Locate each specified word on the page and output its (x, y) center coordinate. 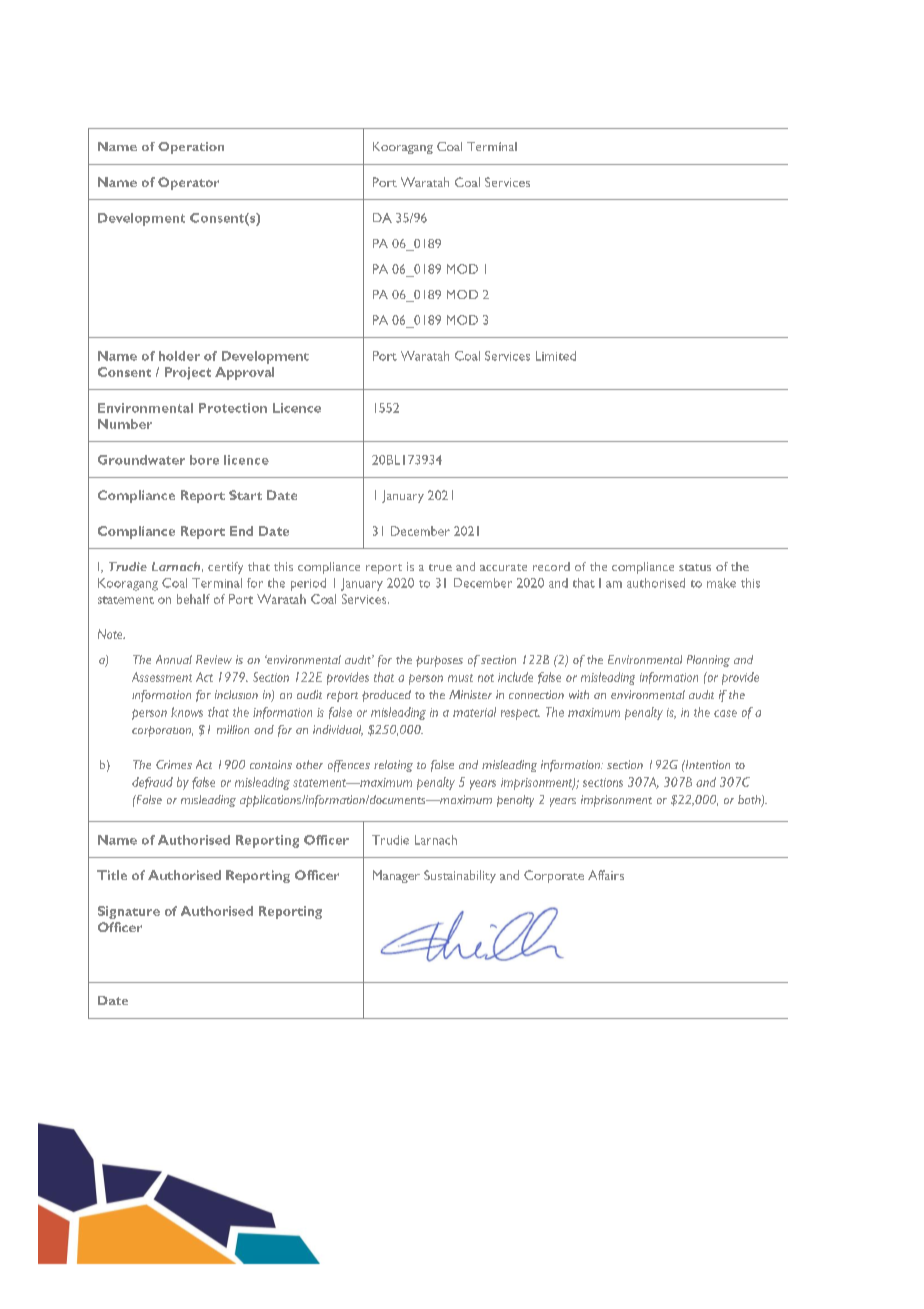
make (721, 583)
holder (179, 356)
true (440, 567)
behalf (193, 599)
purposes (439, 661)
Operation (191, 148)
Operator (188, 183)
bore (204, 460)
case (725, 713)
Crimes (174, 764)
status (695, 567)
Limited (556, 356)
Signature (129, 912)
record (551, 566)
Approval (244, 373)
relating (393, 766)
